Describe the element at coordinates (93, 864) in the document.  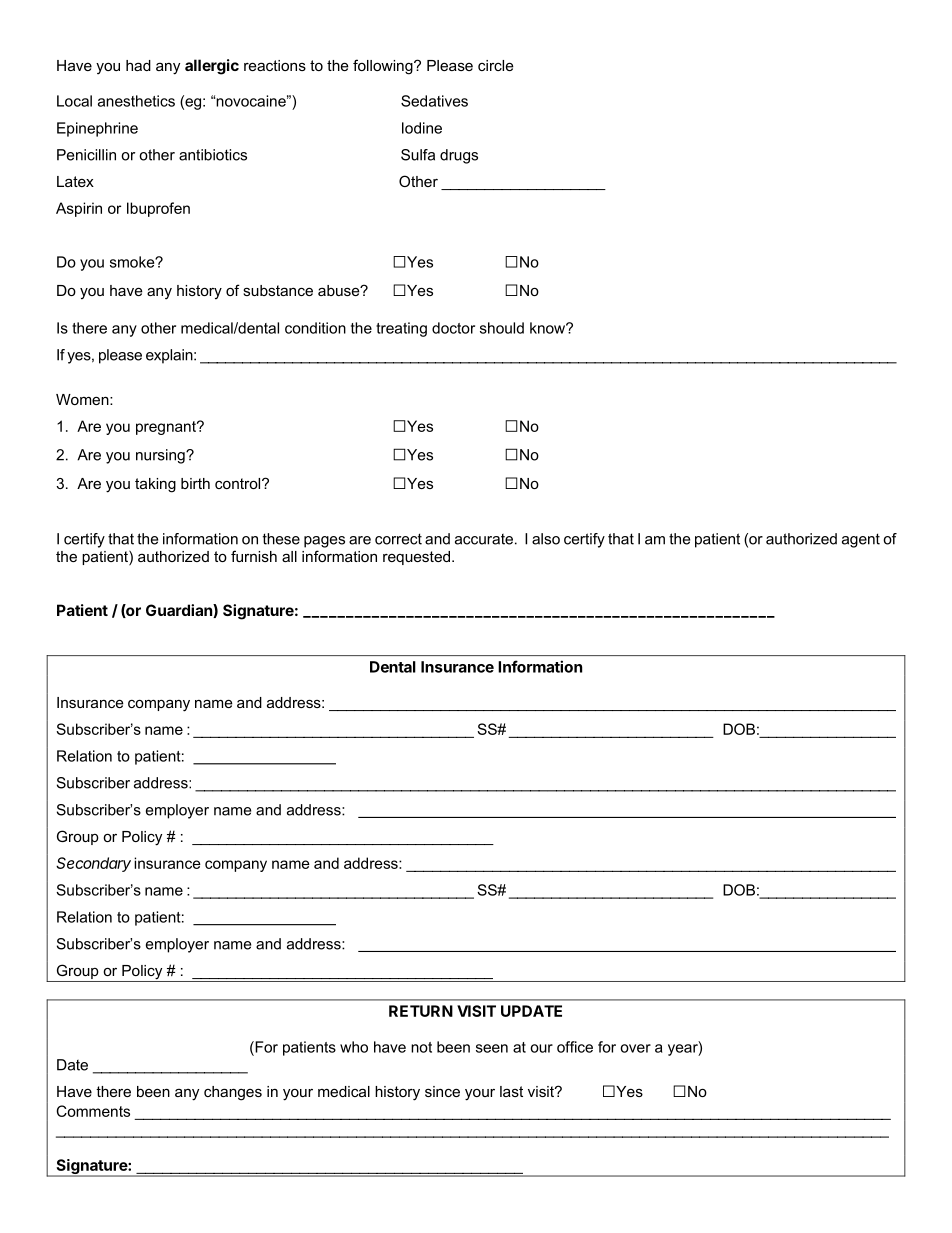
I see `Secondary` at that location.
